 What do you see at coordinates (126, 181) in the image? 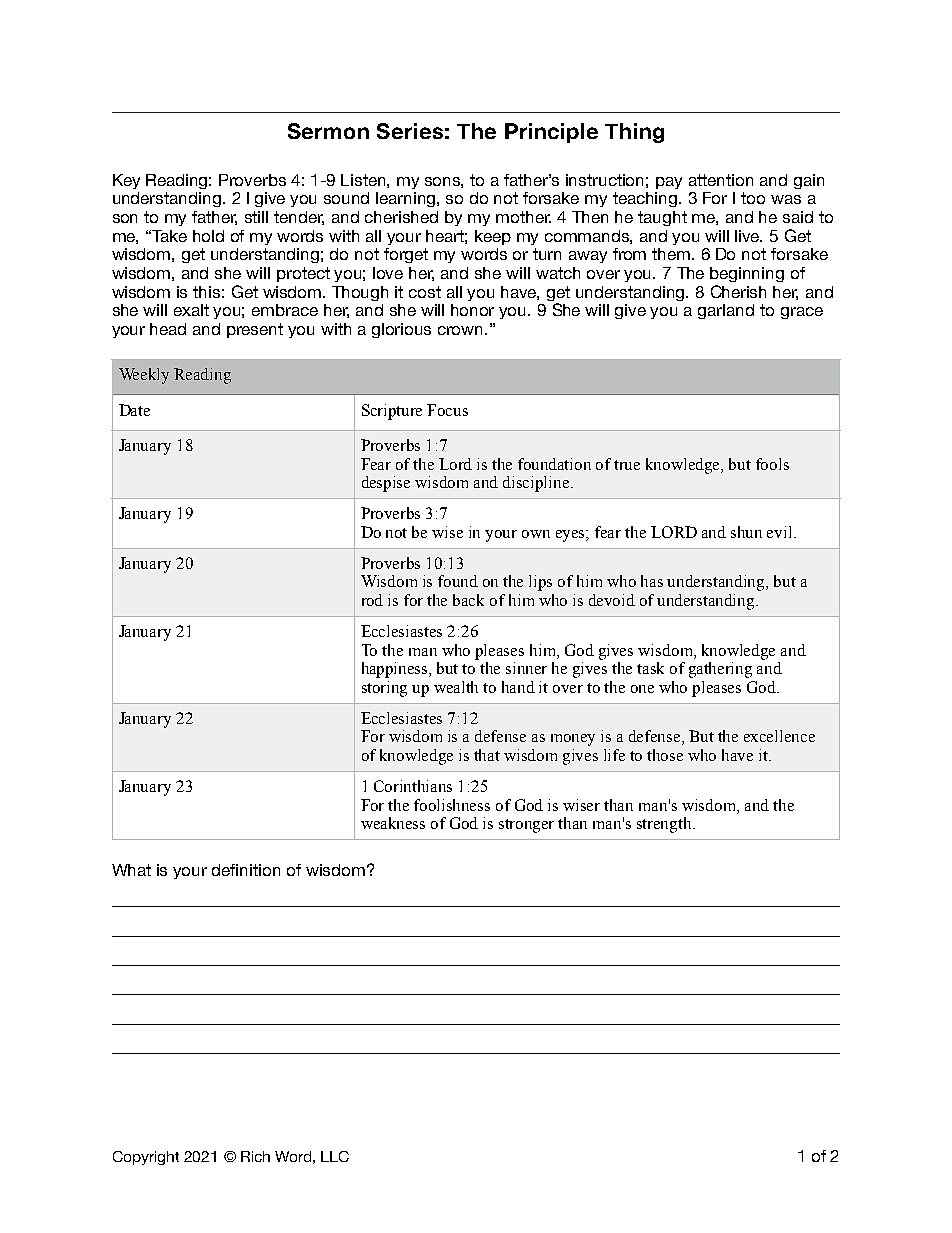
I see `Key` at bounding box center [126, 181].
